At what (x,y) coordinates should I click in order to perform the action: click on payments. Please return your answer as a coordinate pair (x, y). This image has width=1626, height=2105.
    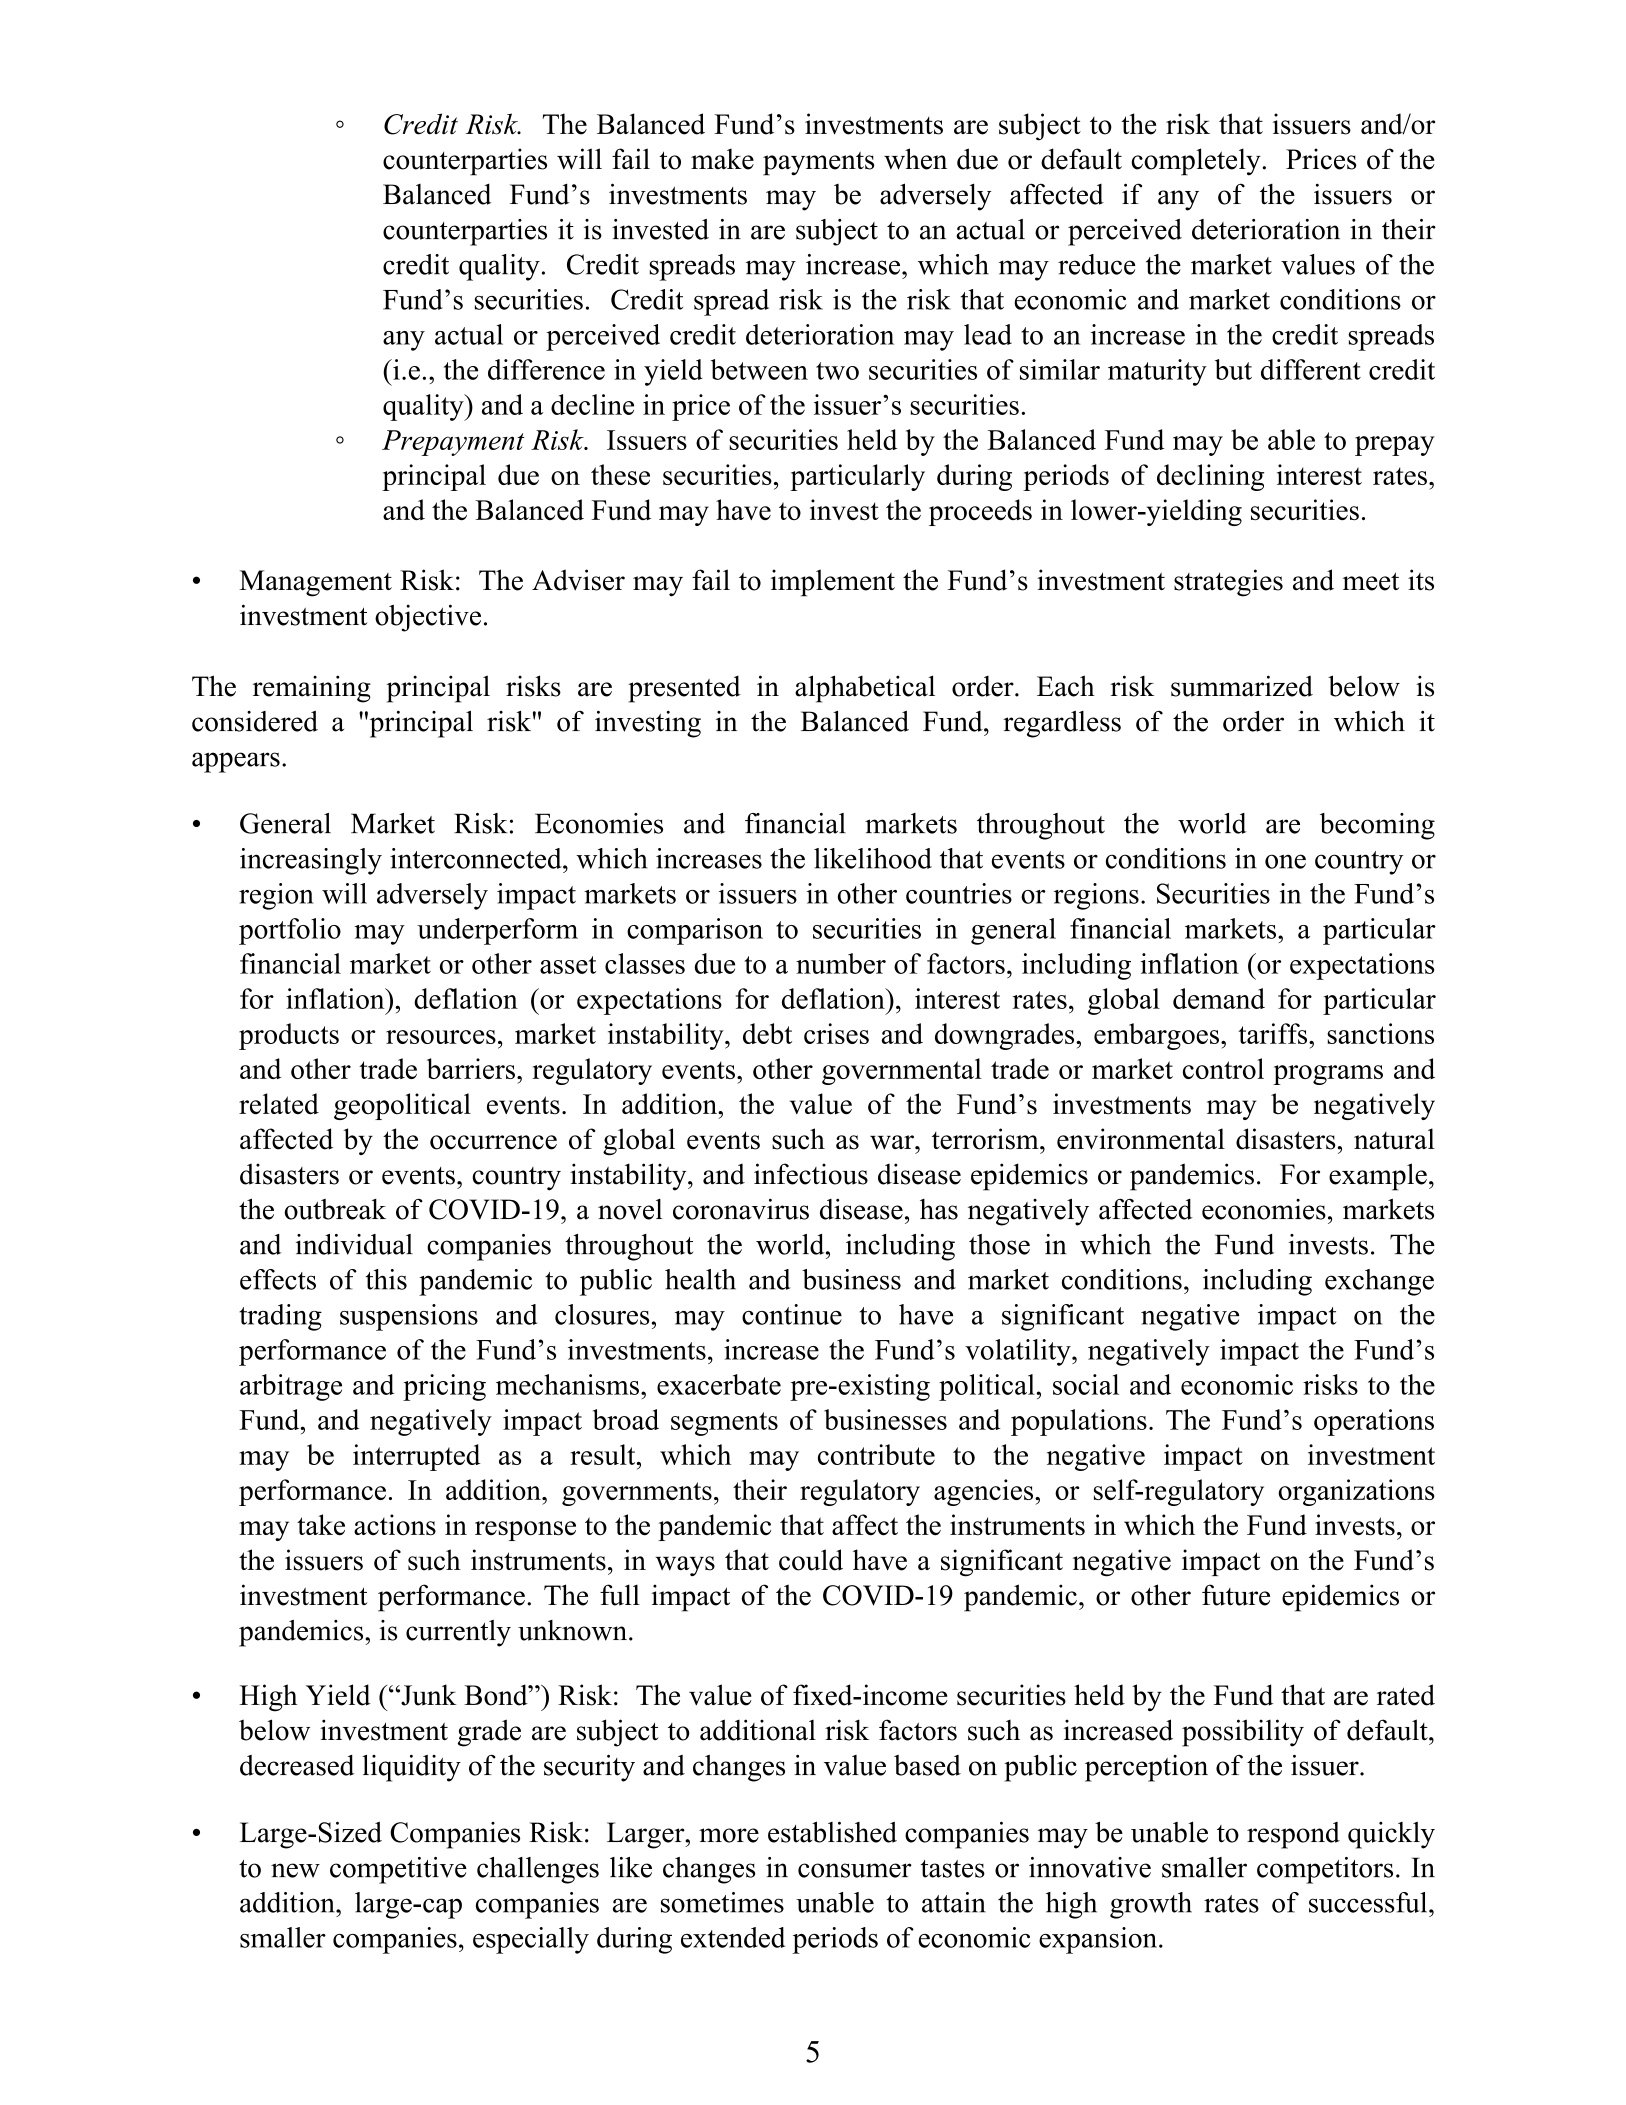
    Looking at the image, I should click on (818, 164).
